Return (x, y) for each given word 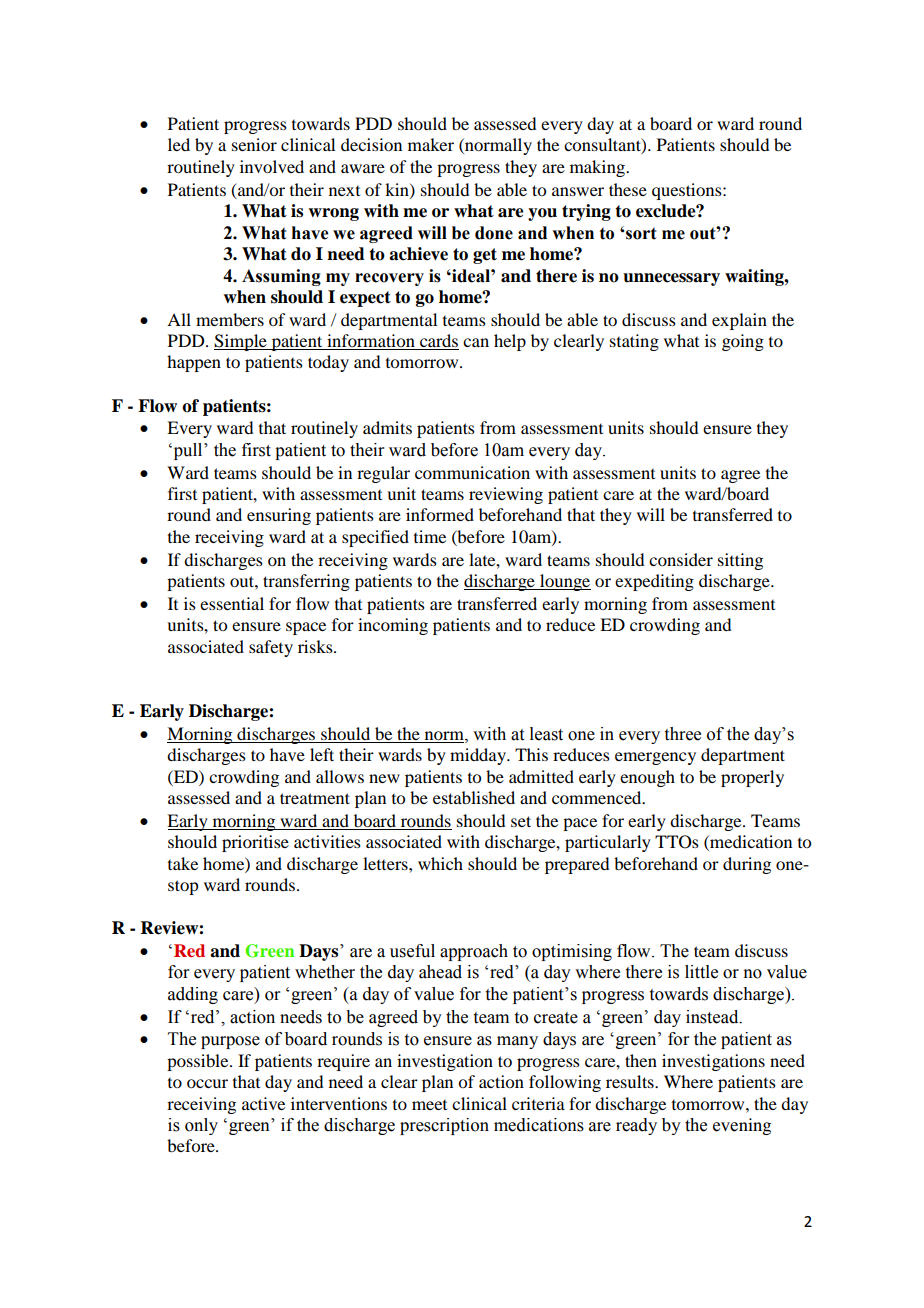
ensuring (279, 516)
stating (634, 342)
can (476, 342)
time (430, 536)
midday (479, 756)
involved (272, 166)
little (701, 972)
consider (681, 559)
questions (688, 191)
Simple (241, 342)
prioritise (255, 843)
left (322, 754)
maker (431, 144)
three (683, 734)
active (263, 1103)
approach (474, 952)
